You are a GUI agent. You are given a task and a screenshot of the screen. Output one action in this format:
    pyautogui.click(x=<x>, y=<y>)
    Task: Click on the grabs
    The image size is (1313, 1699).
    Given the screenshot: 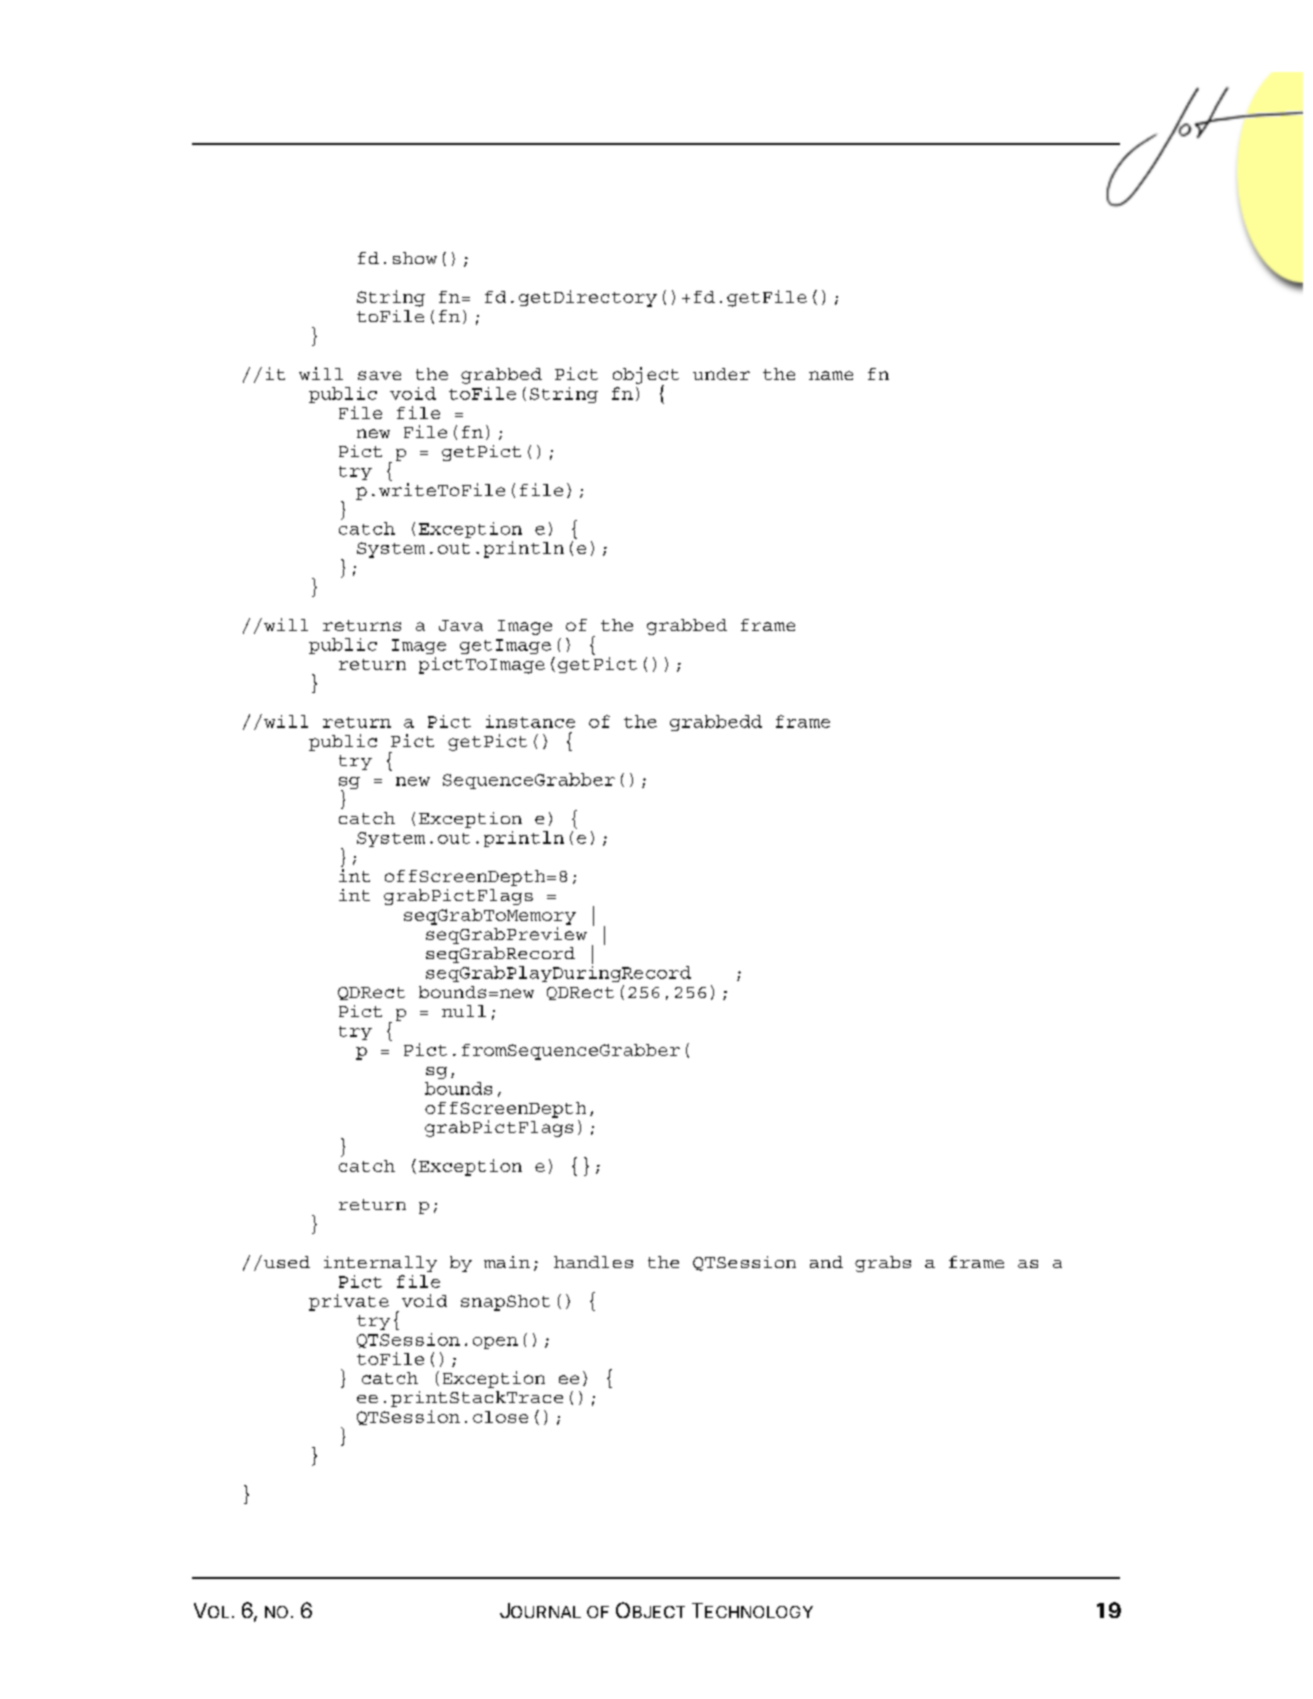 What is the action you would take?
    pyautogui.click(x=883, y=1264)
